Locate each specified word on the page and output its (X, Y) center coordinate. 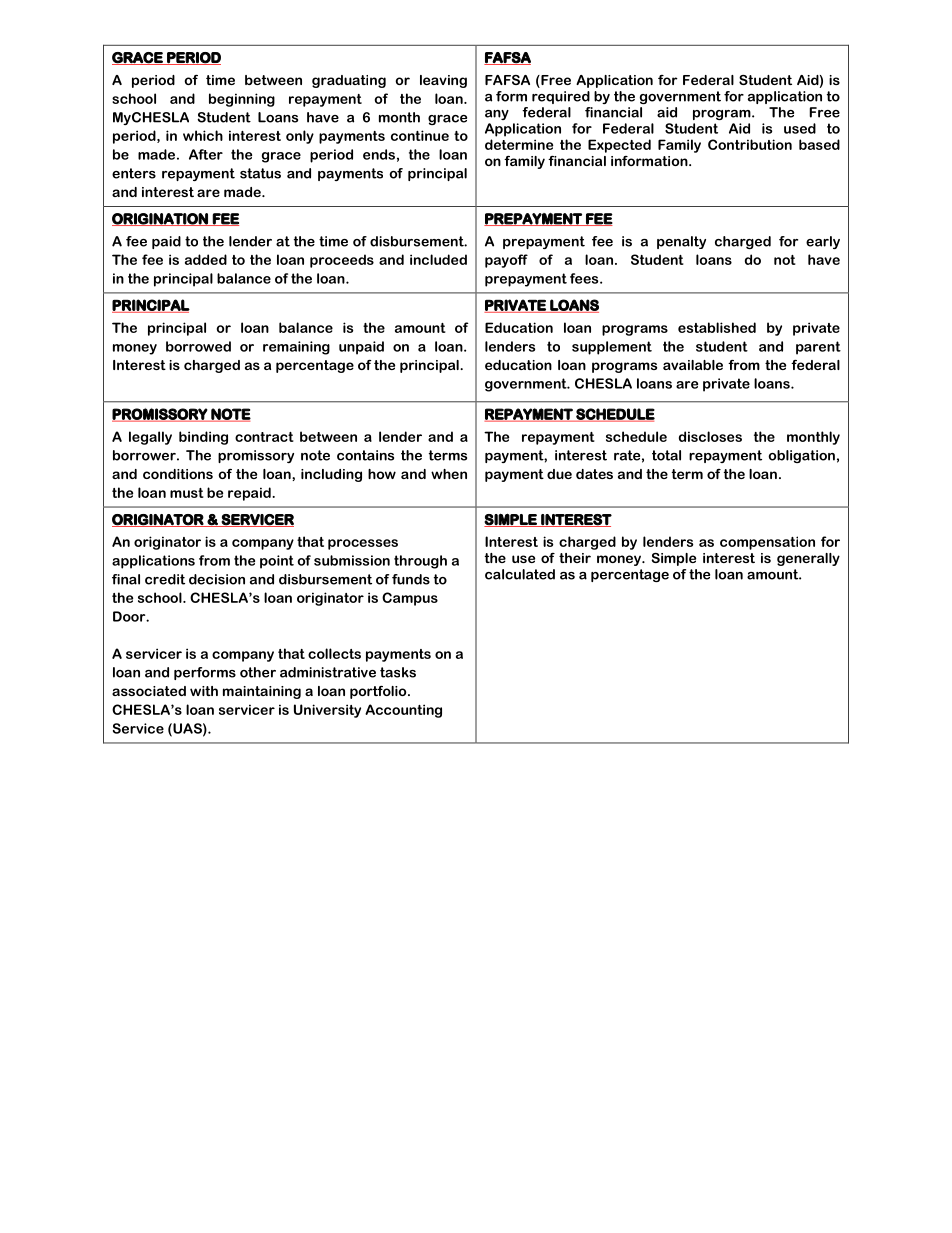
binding (203, 438)
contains (365, 455)
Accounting (403, 711)
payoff (506, 261)
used (800, 128)
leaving (443, 81)
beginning (242, 100)
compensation (767, 543)
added (206, 259)
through (420, 562)
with (204, 691)
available (693, 365)
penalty (681, 242)
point (277, 562)
